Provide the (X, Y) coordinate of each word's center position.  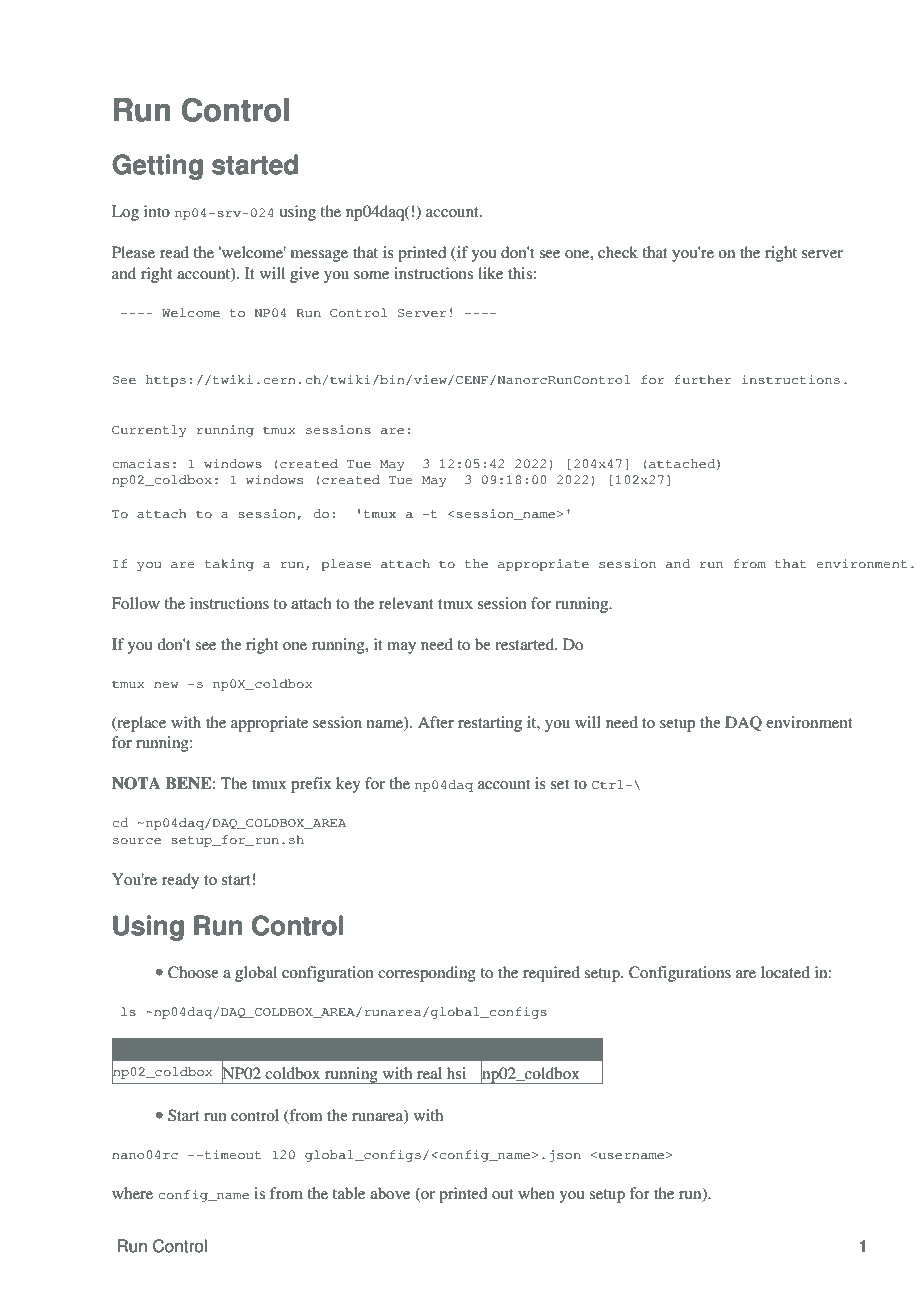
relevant (406, 603)
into (157, 211)
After (436, 722)
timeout (231, 1155)
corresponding (427, 974)
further (703, 379)
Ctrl (608, 784)
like (490, 273)
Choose (193, 972)
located (785, 972)
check (618, 252)
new (166, 685)
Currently (149, 431)
